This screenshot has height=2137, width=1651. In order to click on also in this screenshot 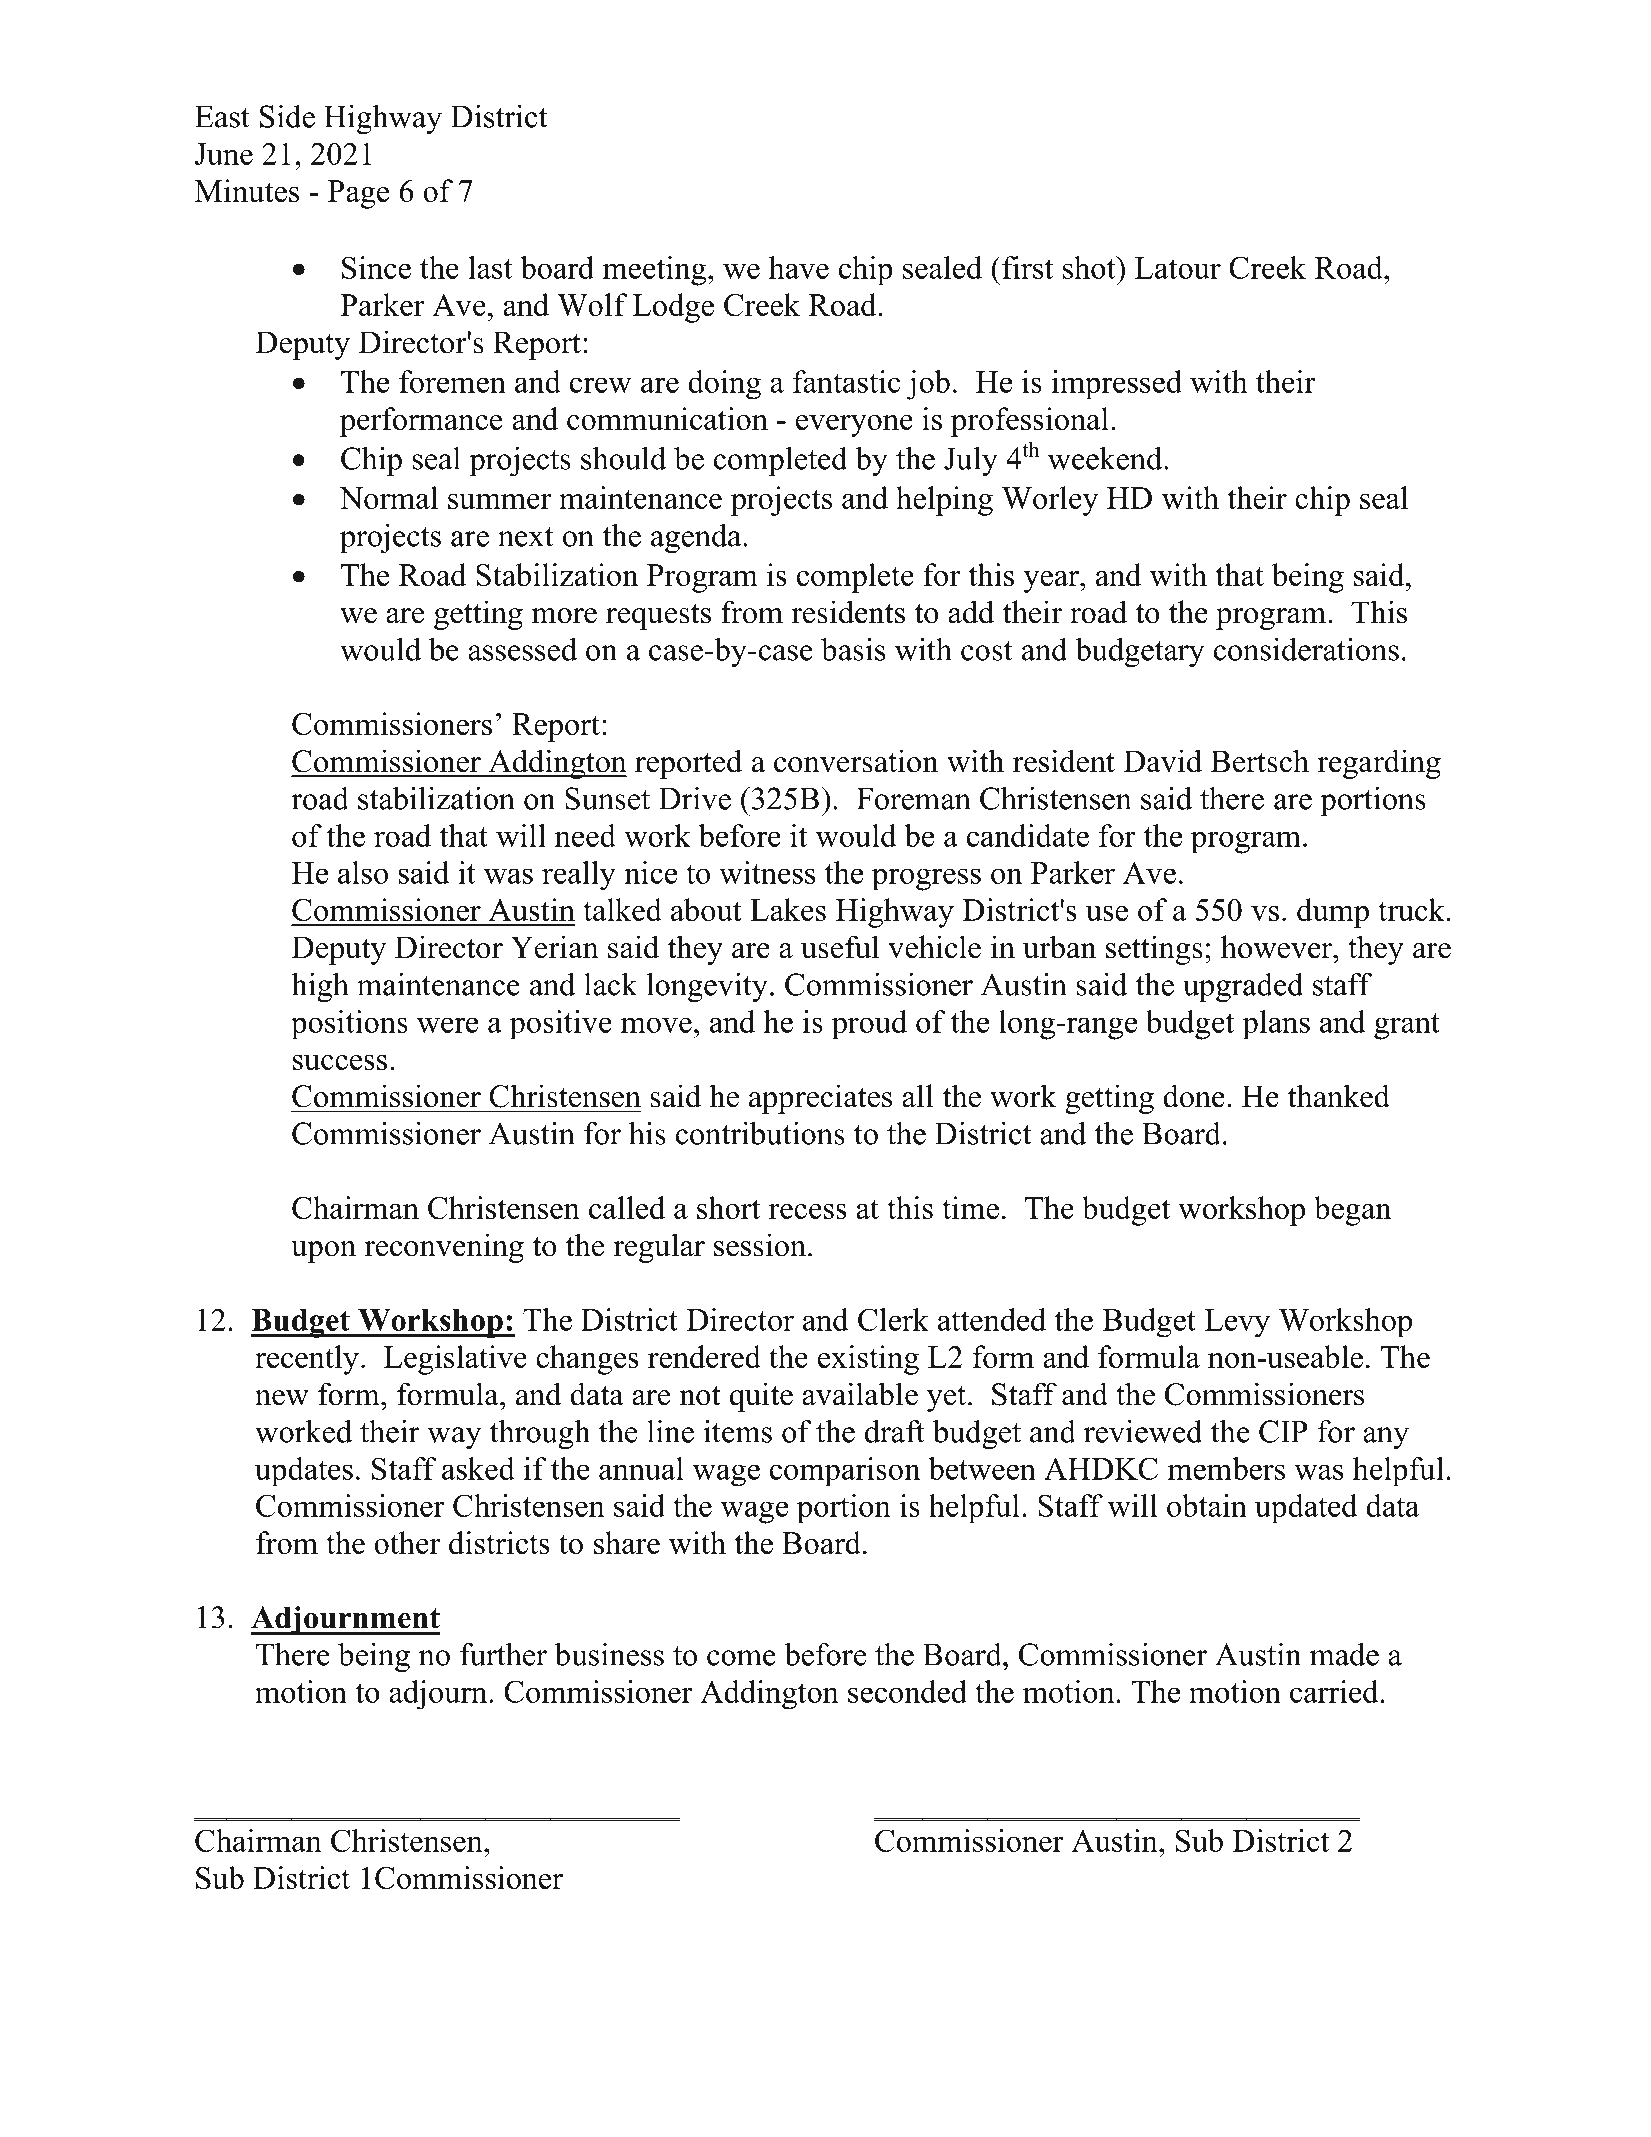, I will do `click(363, 872)`.
